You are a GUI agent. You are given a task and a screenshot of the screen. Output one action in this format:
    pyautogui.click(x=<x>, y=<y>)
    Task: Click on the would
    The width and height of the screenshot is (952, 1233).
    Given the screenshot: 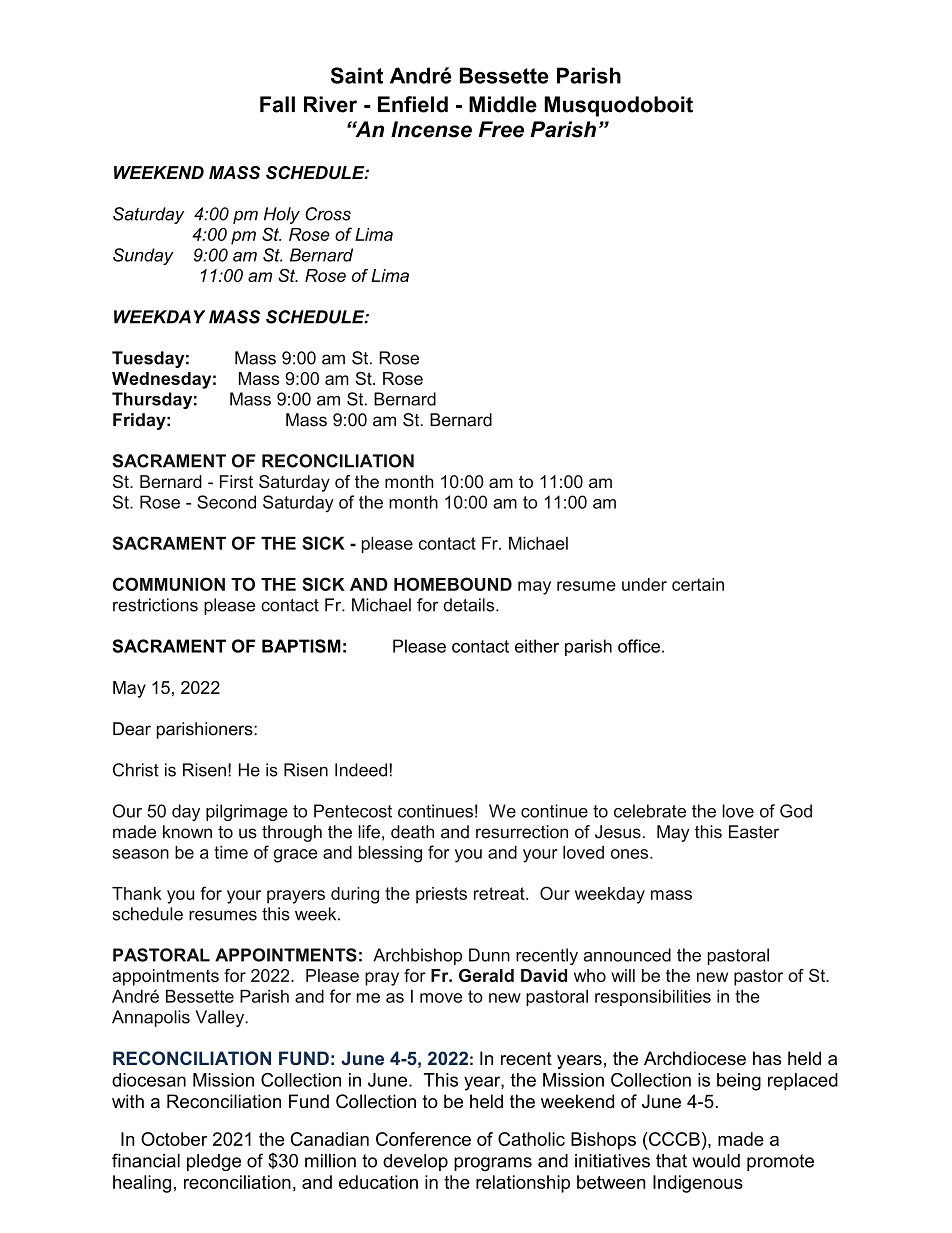 What is the action you would take?
    pyautogui.click(x=716, y=1161)
